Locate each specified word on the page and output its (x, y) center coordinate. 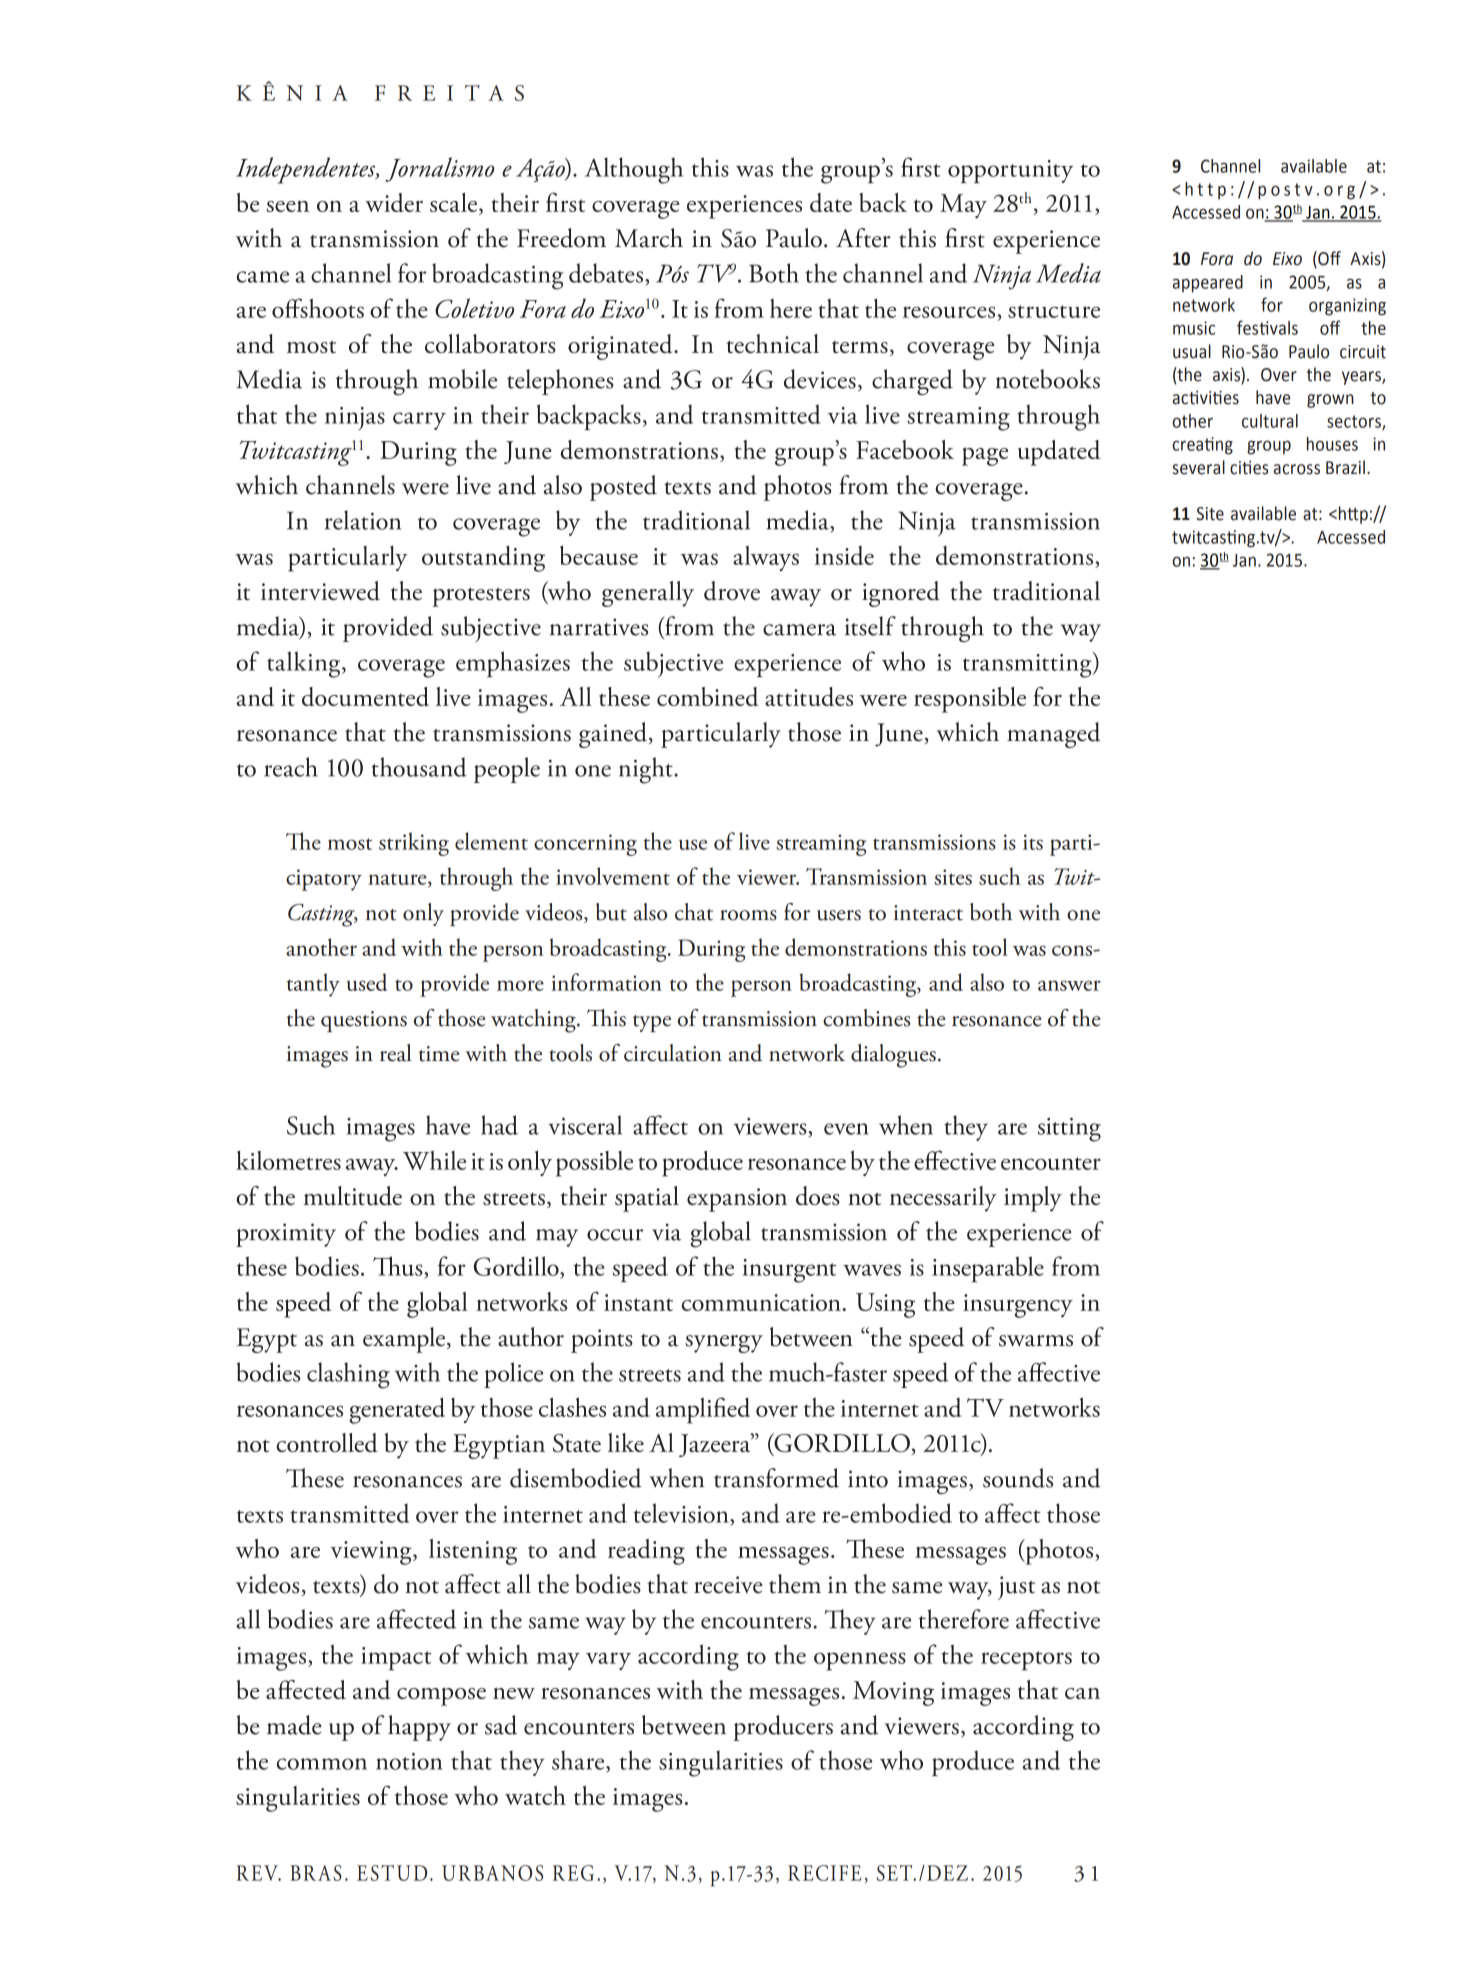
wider (394, 202)
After (863, 238)
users (839, 915)
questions (364, 1021)
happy (419, 1728)
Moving (893, 1693)
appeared (1208, 284)
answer (1069, 985)
